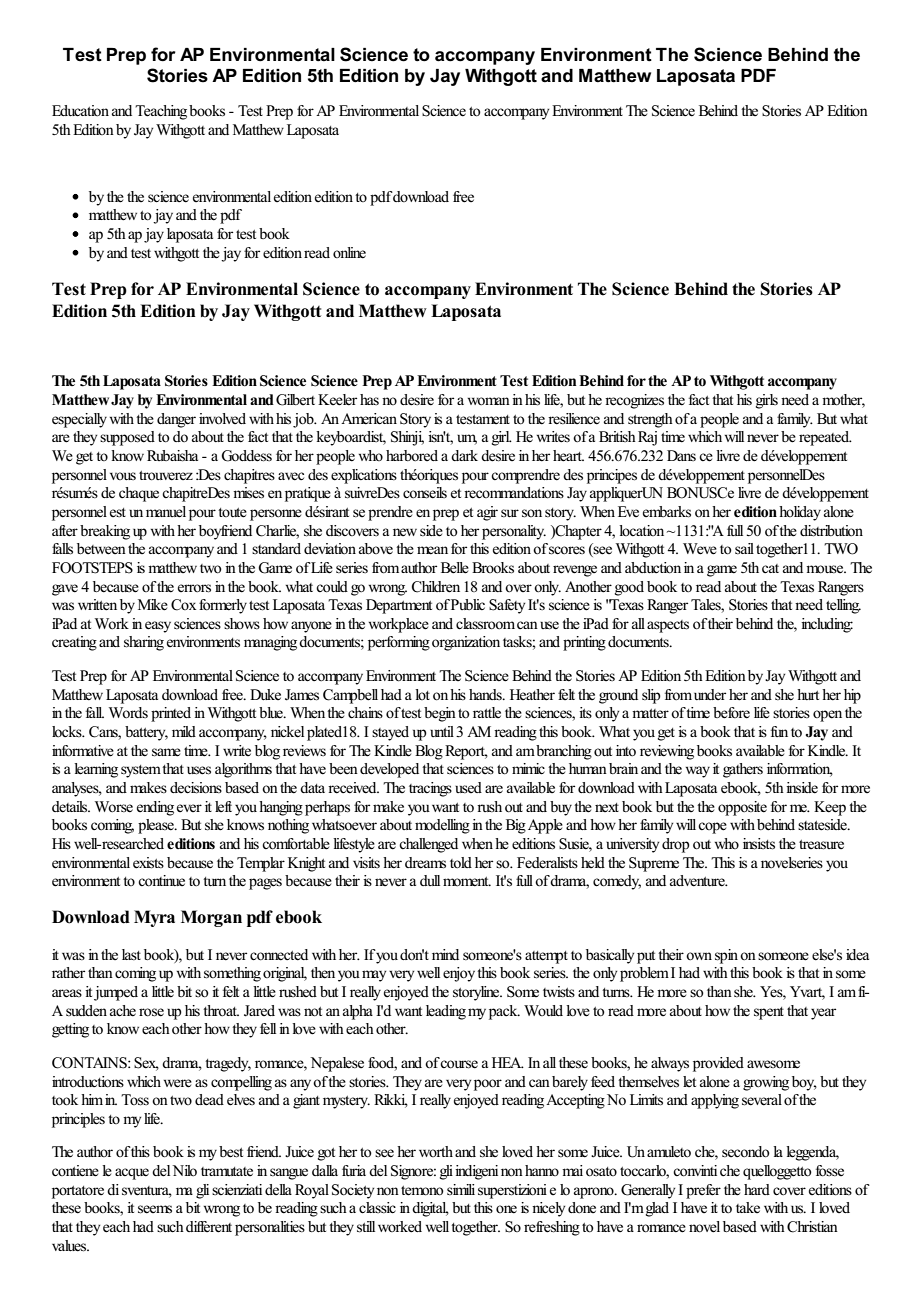  Describe the element at coordinates (650, 420) in the page. I see `strength` at that location.
